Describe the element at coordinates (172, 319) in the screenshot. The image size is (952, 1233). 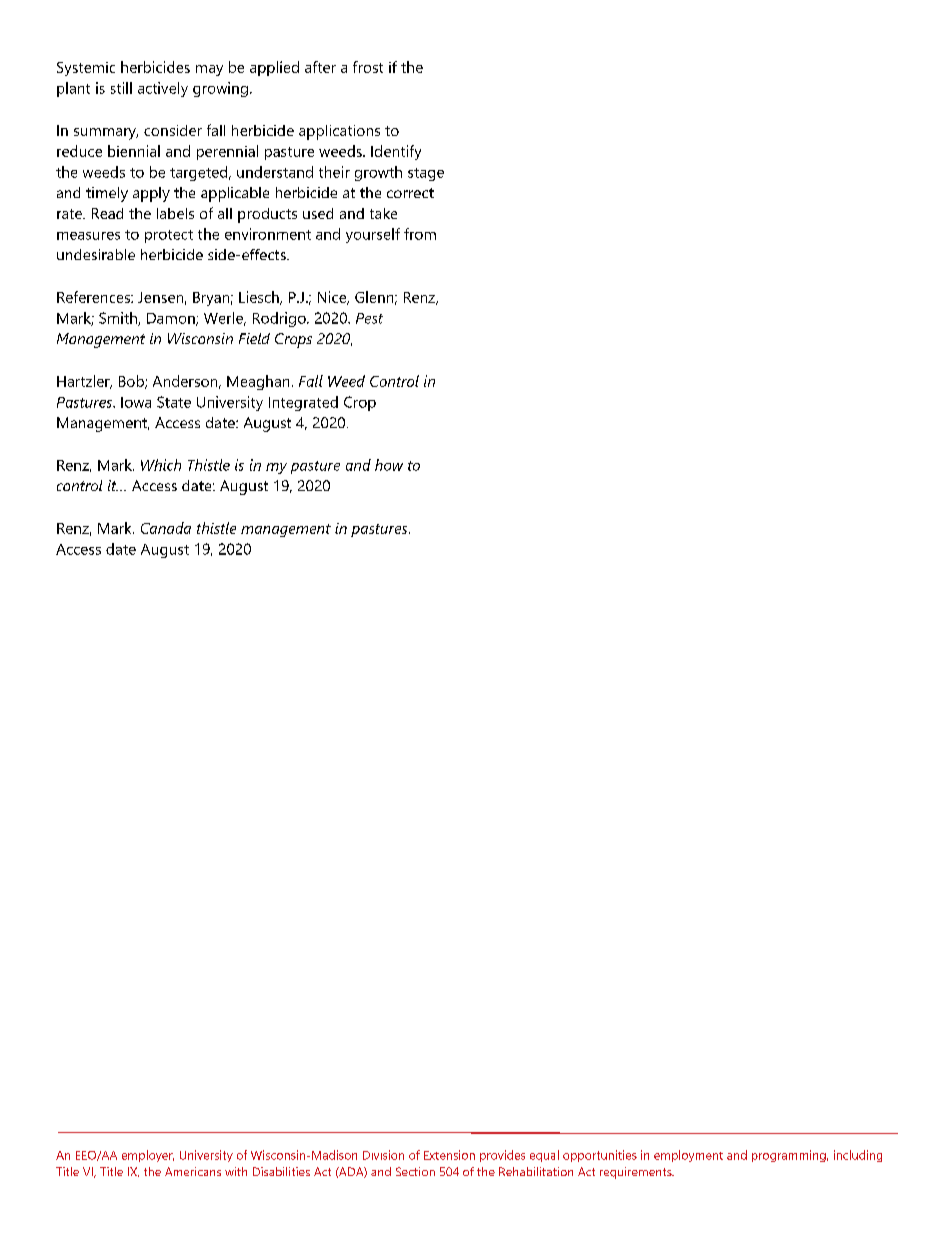
I see `Damon` at that location.
